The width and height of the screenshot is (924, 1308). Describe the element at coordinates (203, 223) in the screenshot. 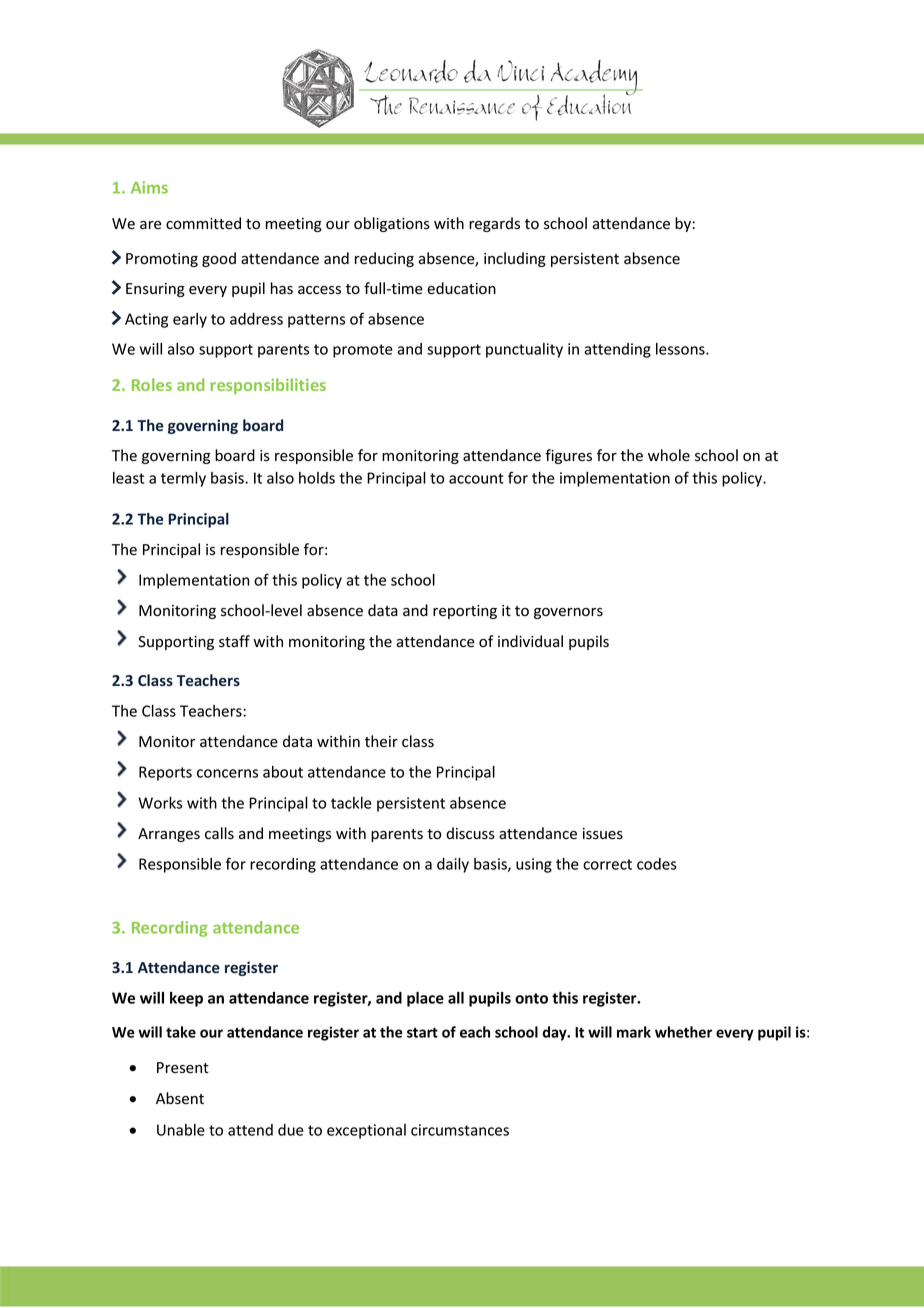

I see `committed` at that location.
